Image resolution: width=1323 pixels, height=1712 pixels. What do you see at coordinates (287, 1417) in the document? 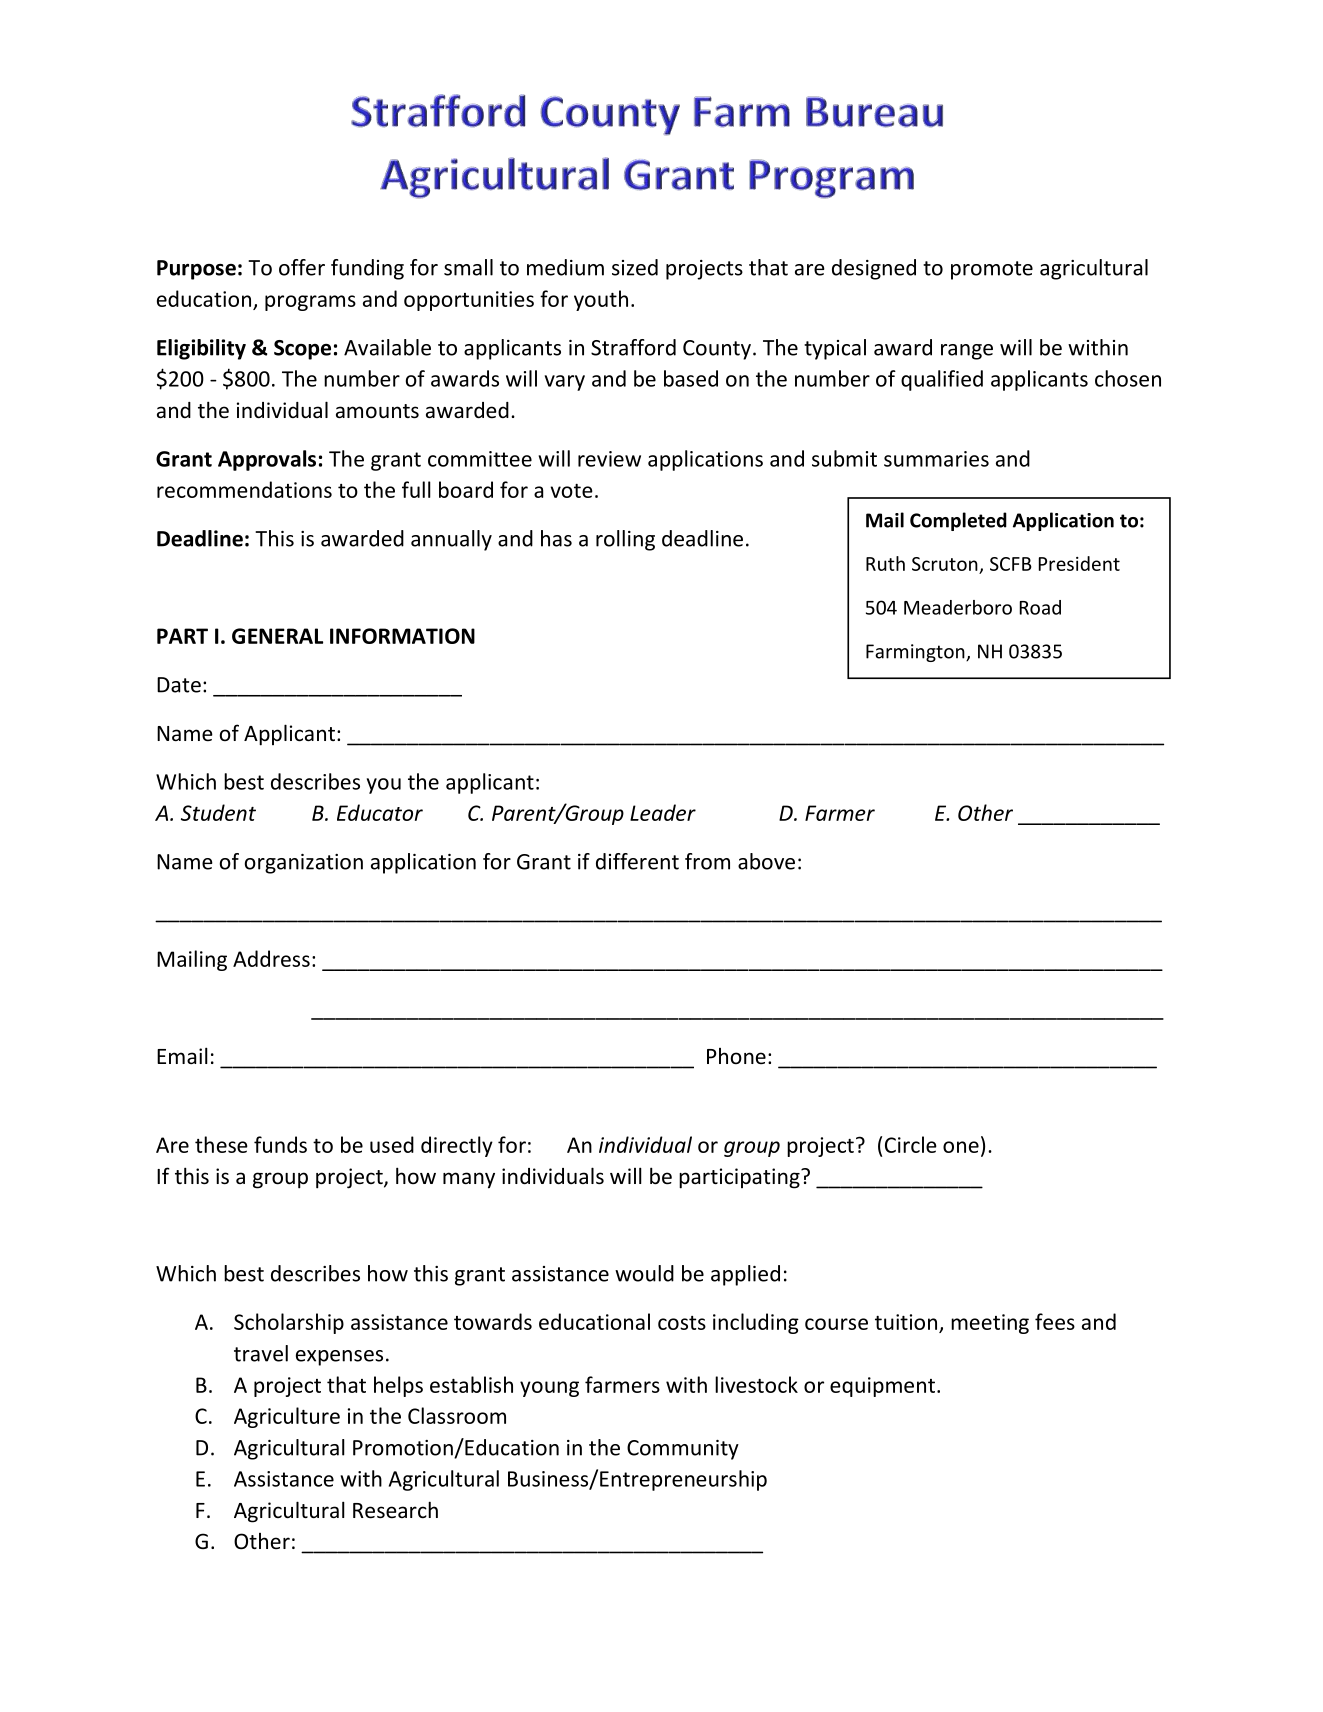
I see `Agriculture` at bounding box center [287, 1417].
